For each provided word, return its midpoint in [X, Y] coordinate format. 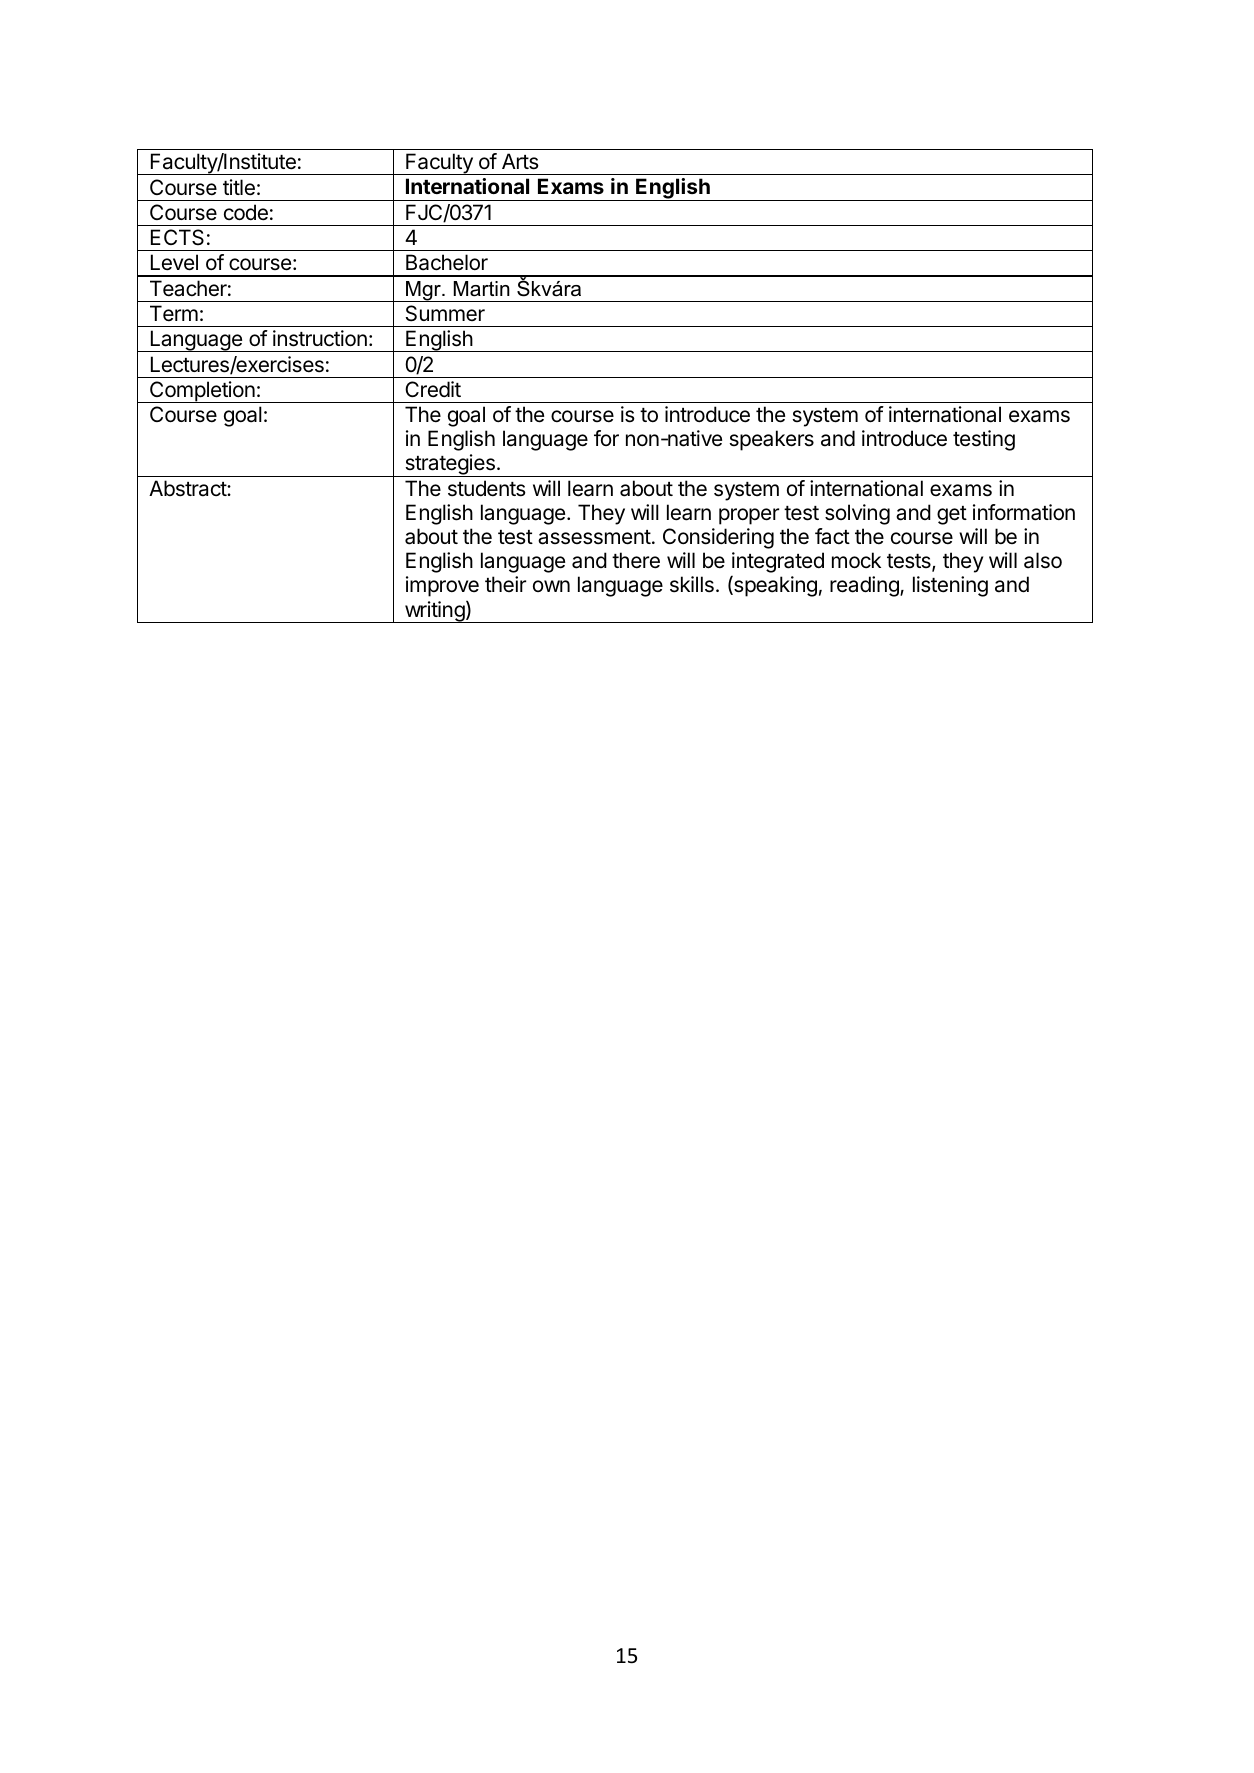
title [239, 187]
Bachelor [447, 262]
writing [434, 612]
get [952, 515]
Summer [445, 313]
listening [950, 586]
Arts [520, 161]
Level [174, 262]
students [487, 488]
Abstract [188, 488]
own [551, 586]
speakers [771, 440]
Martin [482, 289]
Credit [433, 389]
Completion [202, 392]
